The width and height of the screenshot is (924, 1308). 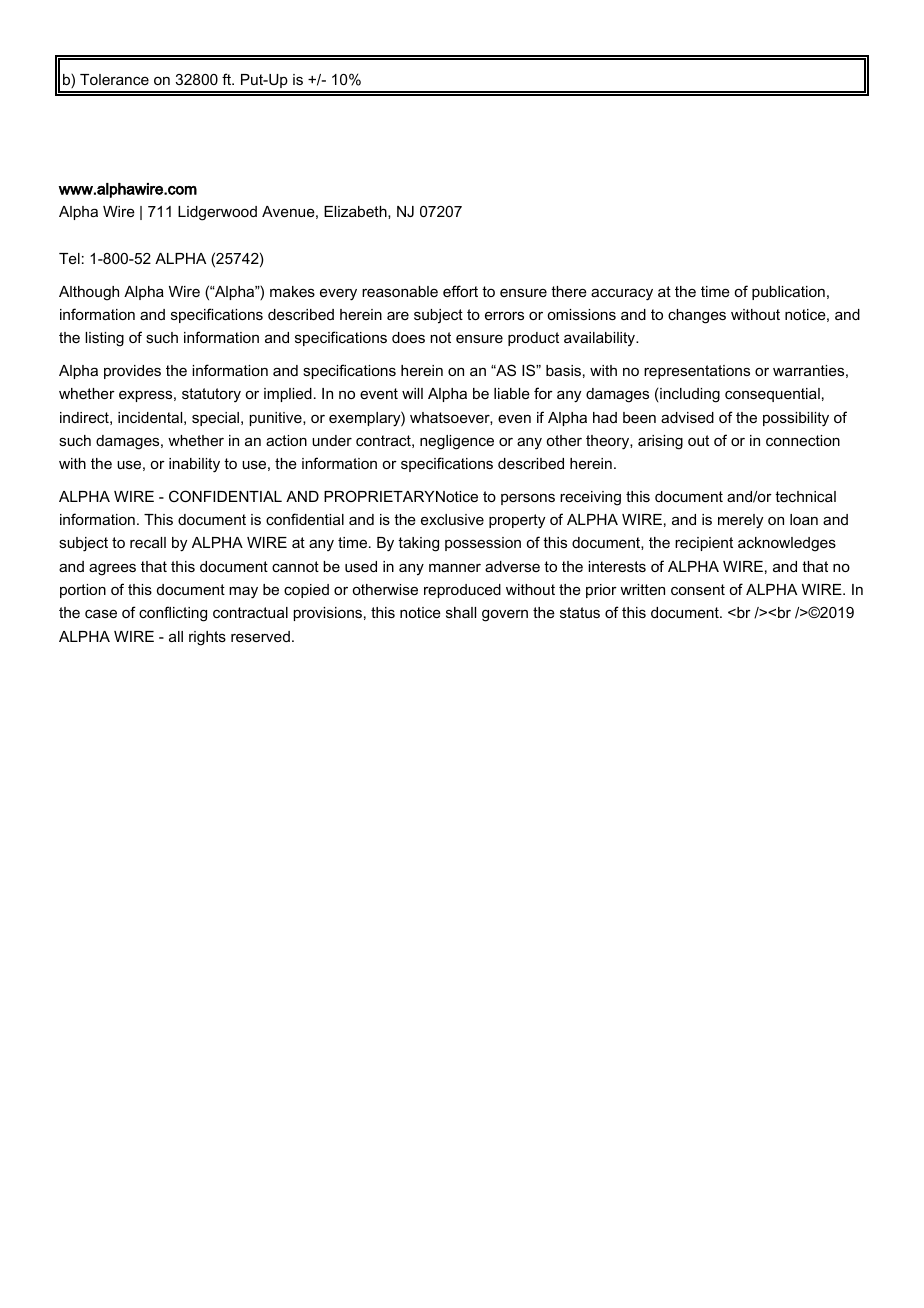 What do you see at coordinates (788, 293) in the screenshot?
I see `publication` at bounding box center [788, 293].
